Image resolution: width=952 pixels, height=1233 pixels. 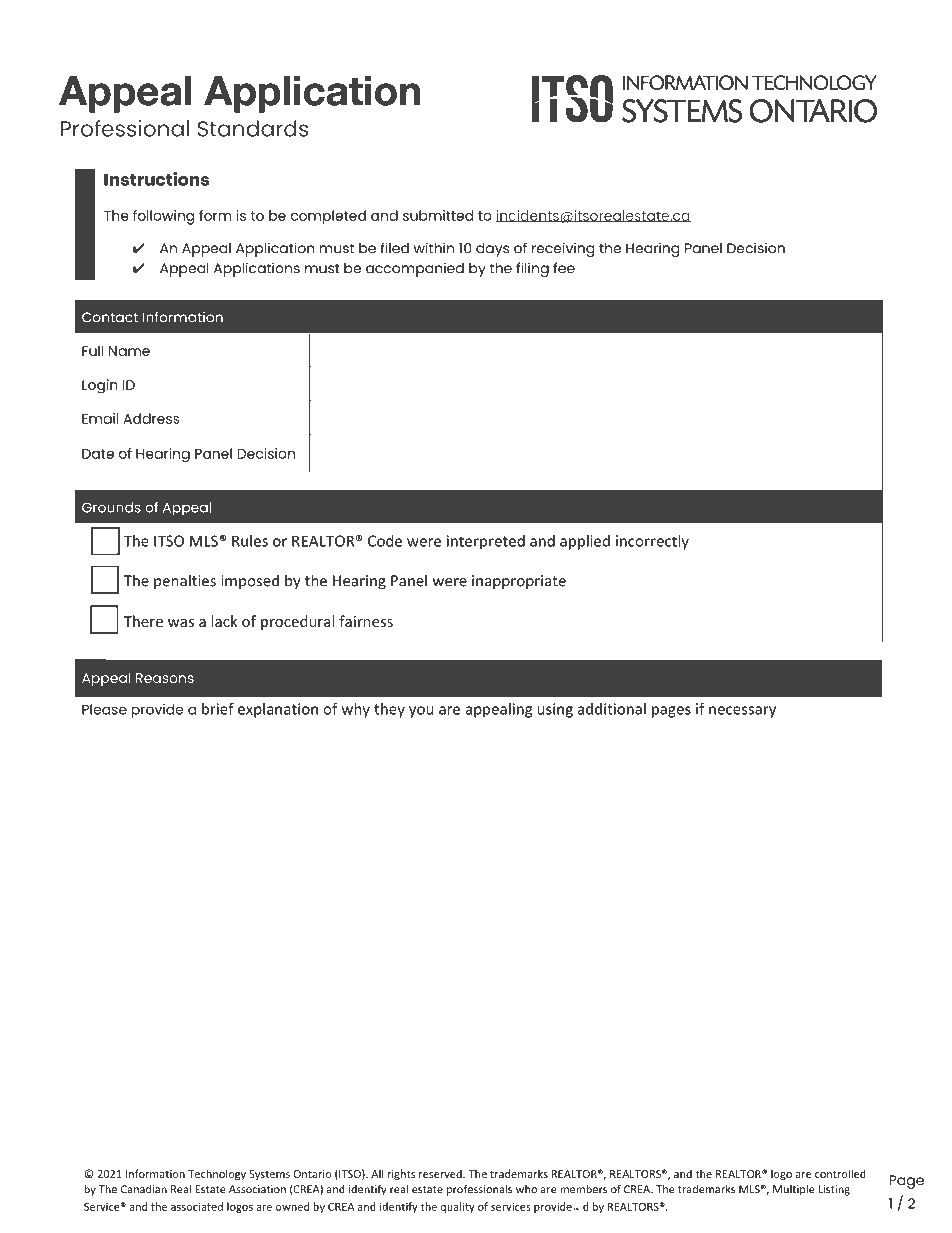 I want to click on Instructions, so click(x=156, y=179).
